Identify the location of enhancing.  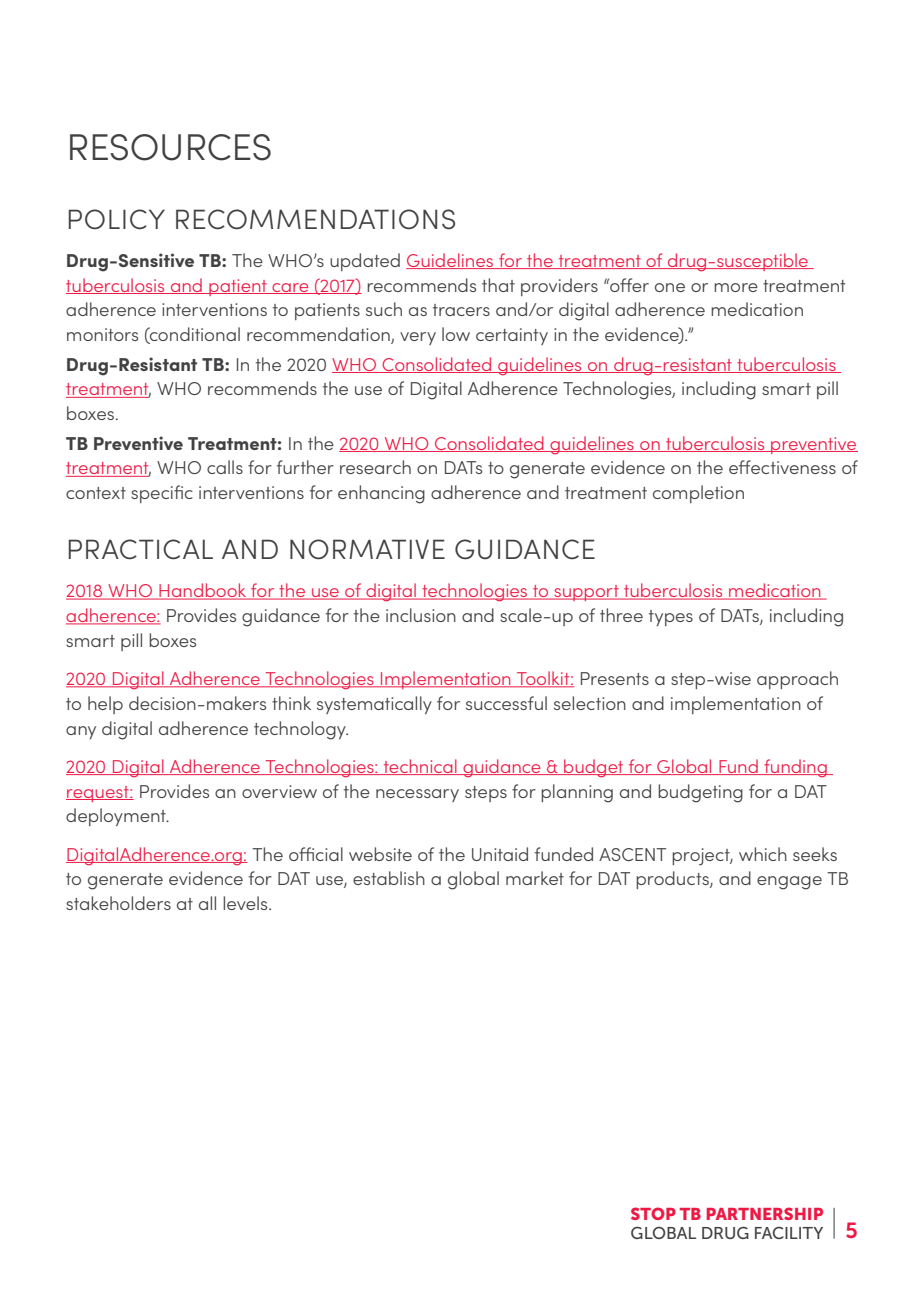
(381, 494).
